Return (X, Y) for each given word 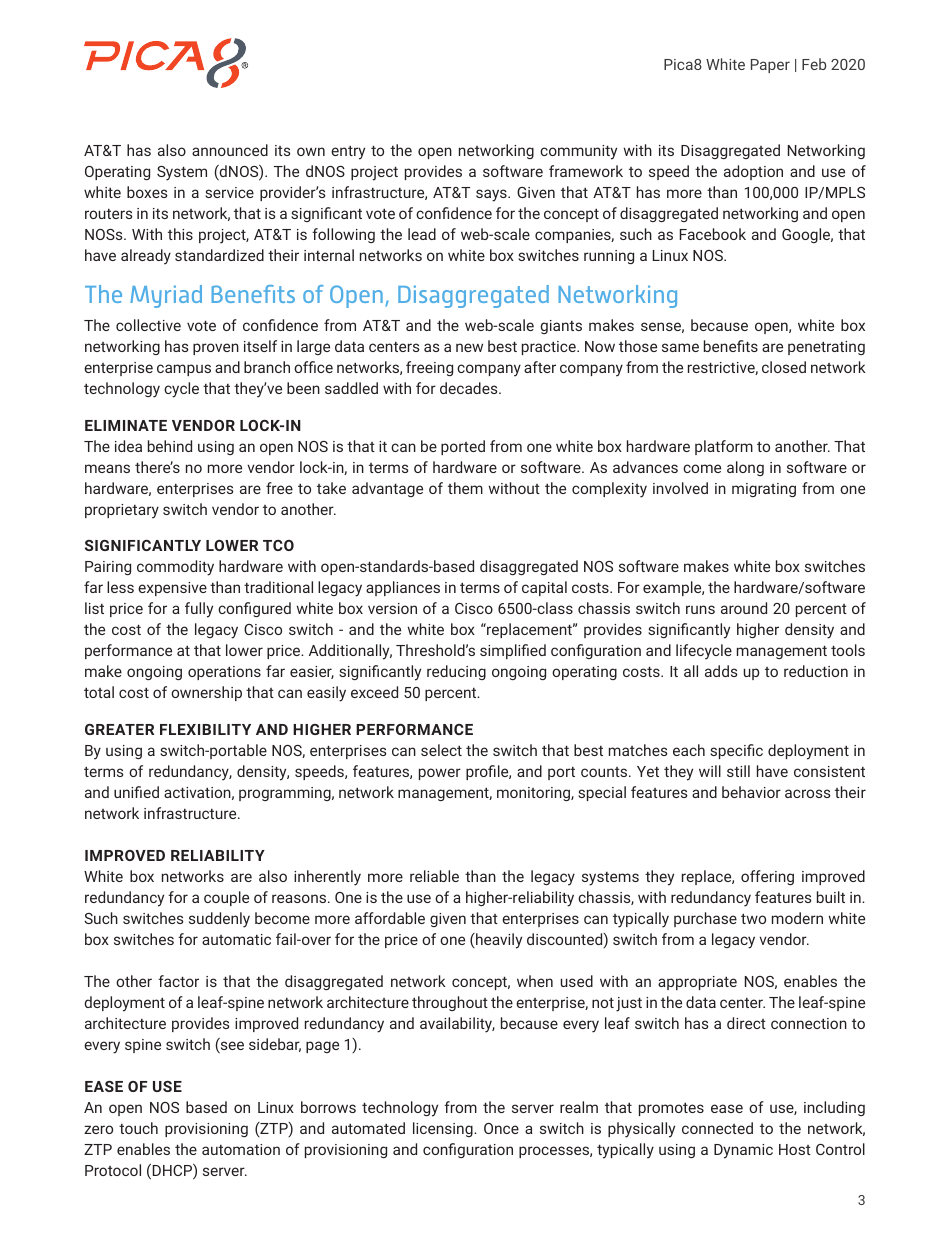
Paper (770, 66)
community (578, 152)
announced (230, 150)
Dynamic (743, 1151)
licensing (444, 1129)
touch (138, 1128)
